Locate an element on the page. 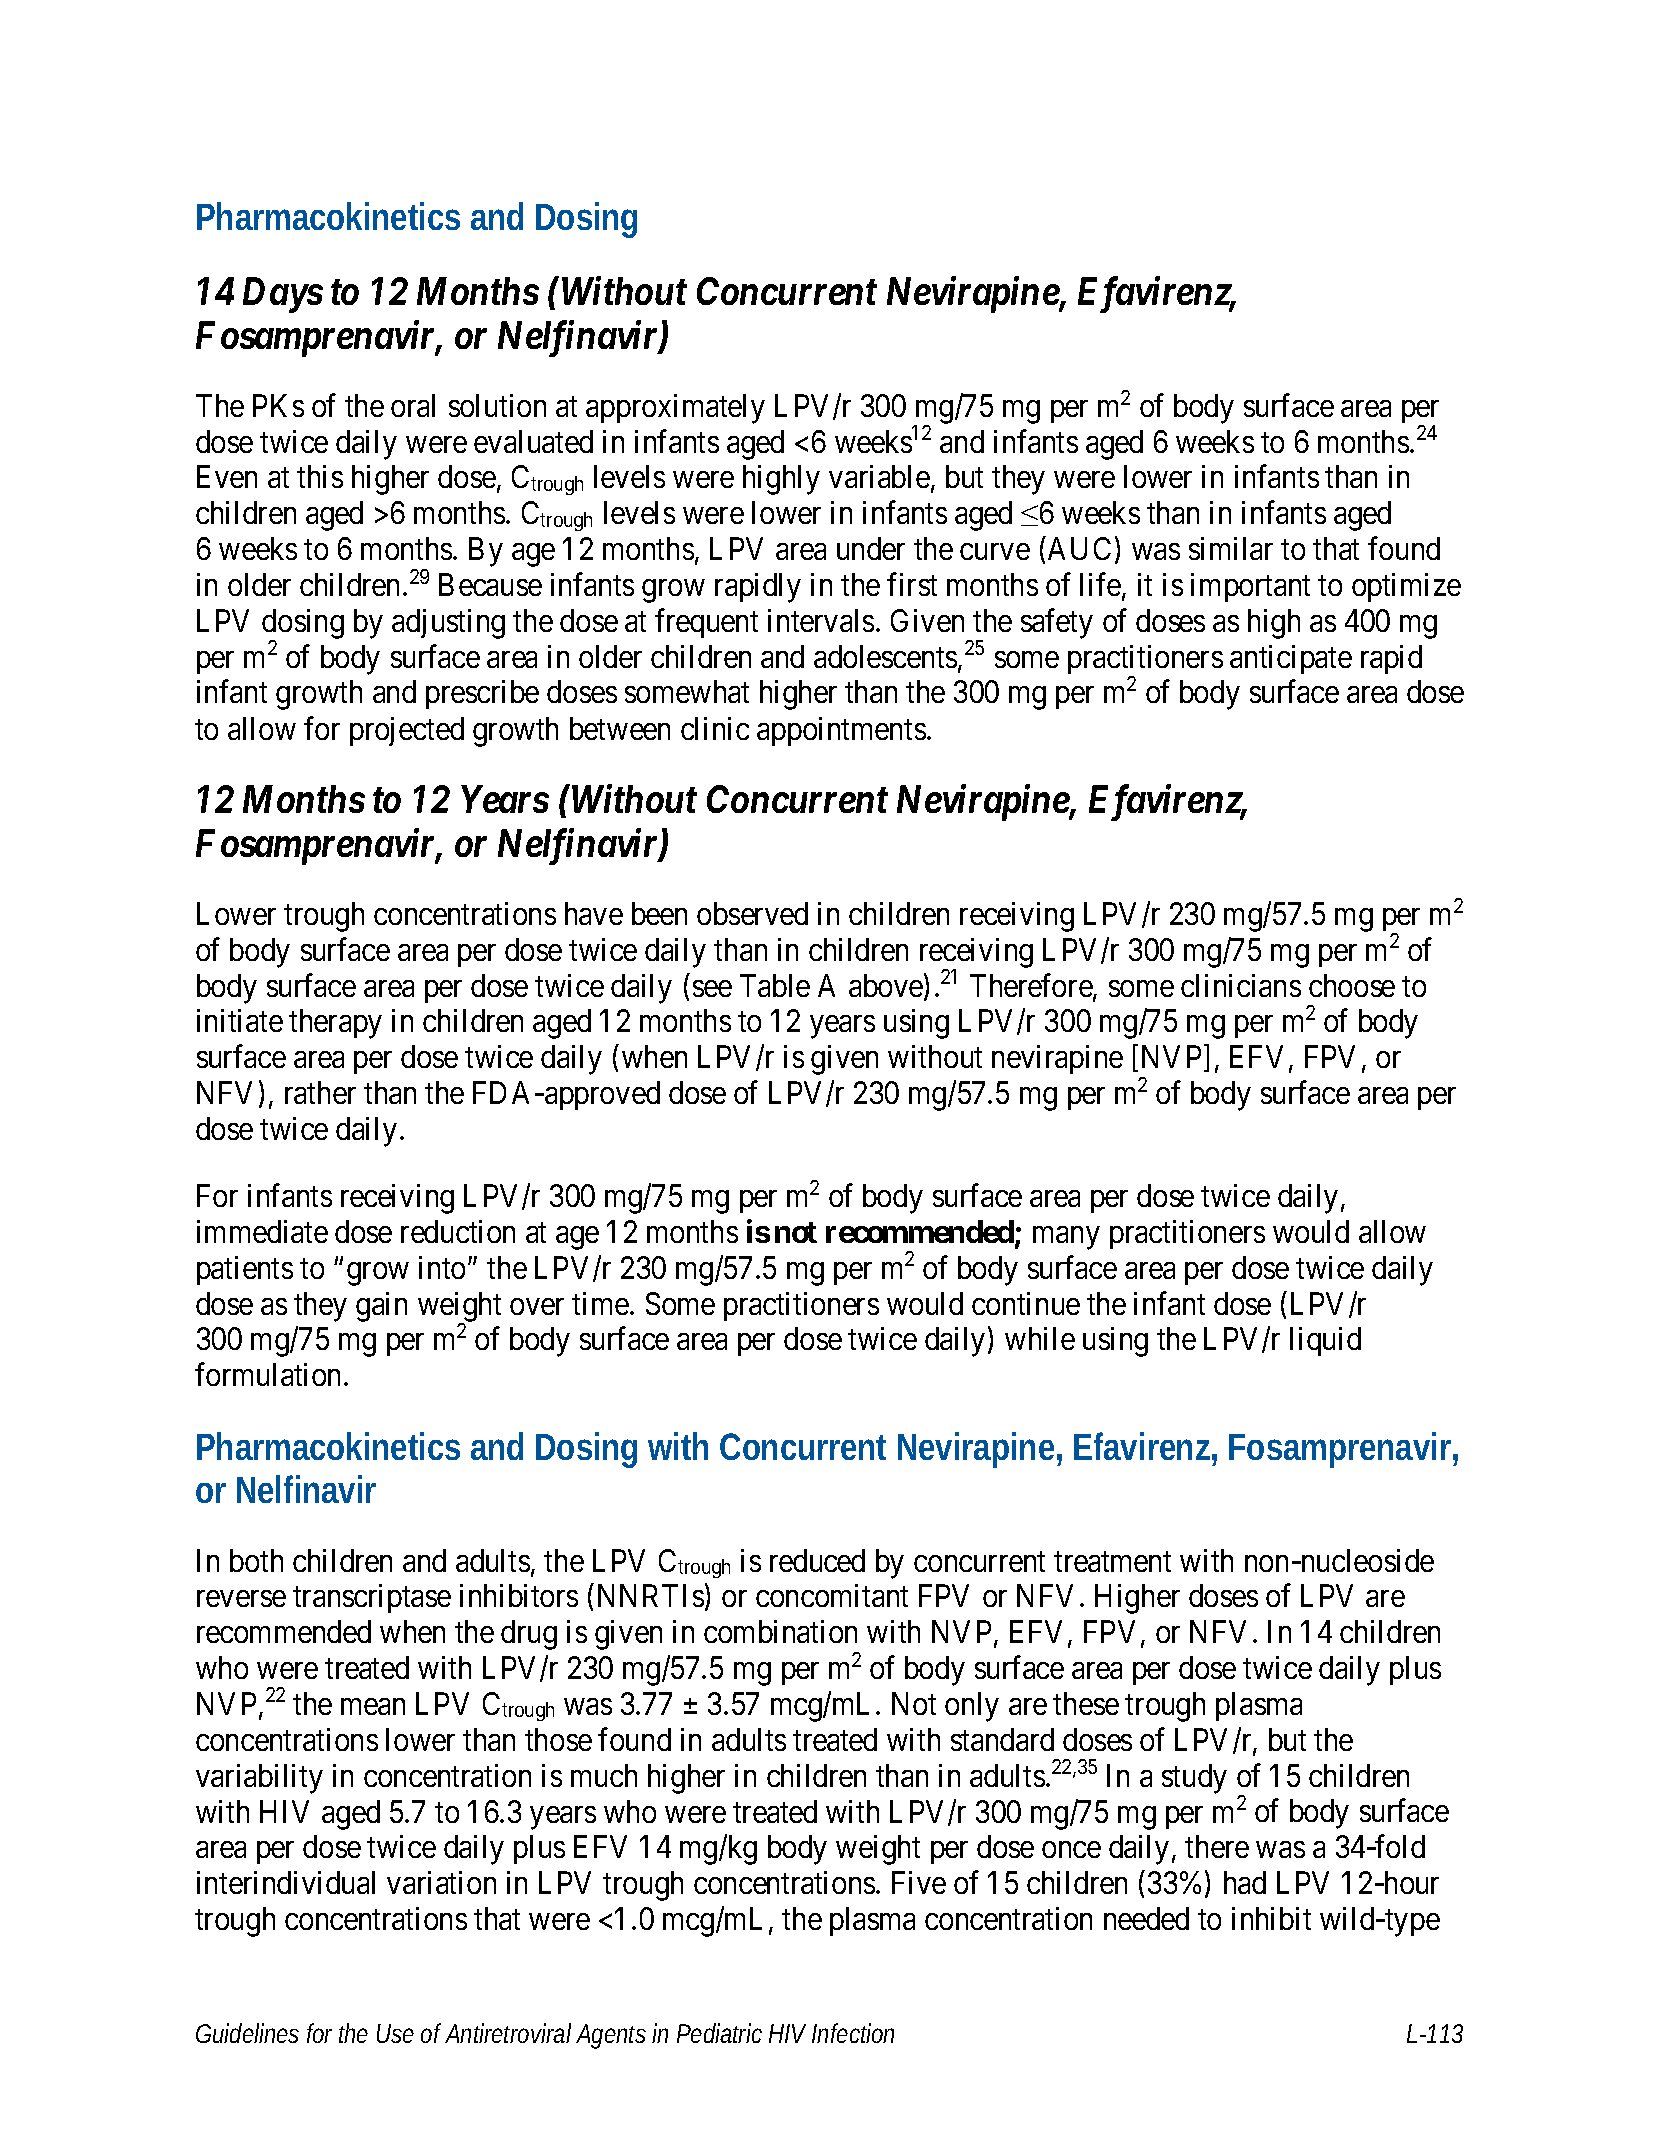 The height and width of the page is (2147, 1659). continue is located at coordinates (1026, 1303).
